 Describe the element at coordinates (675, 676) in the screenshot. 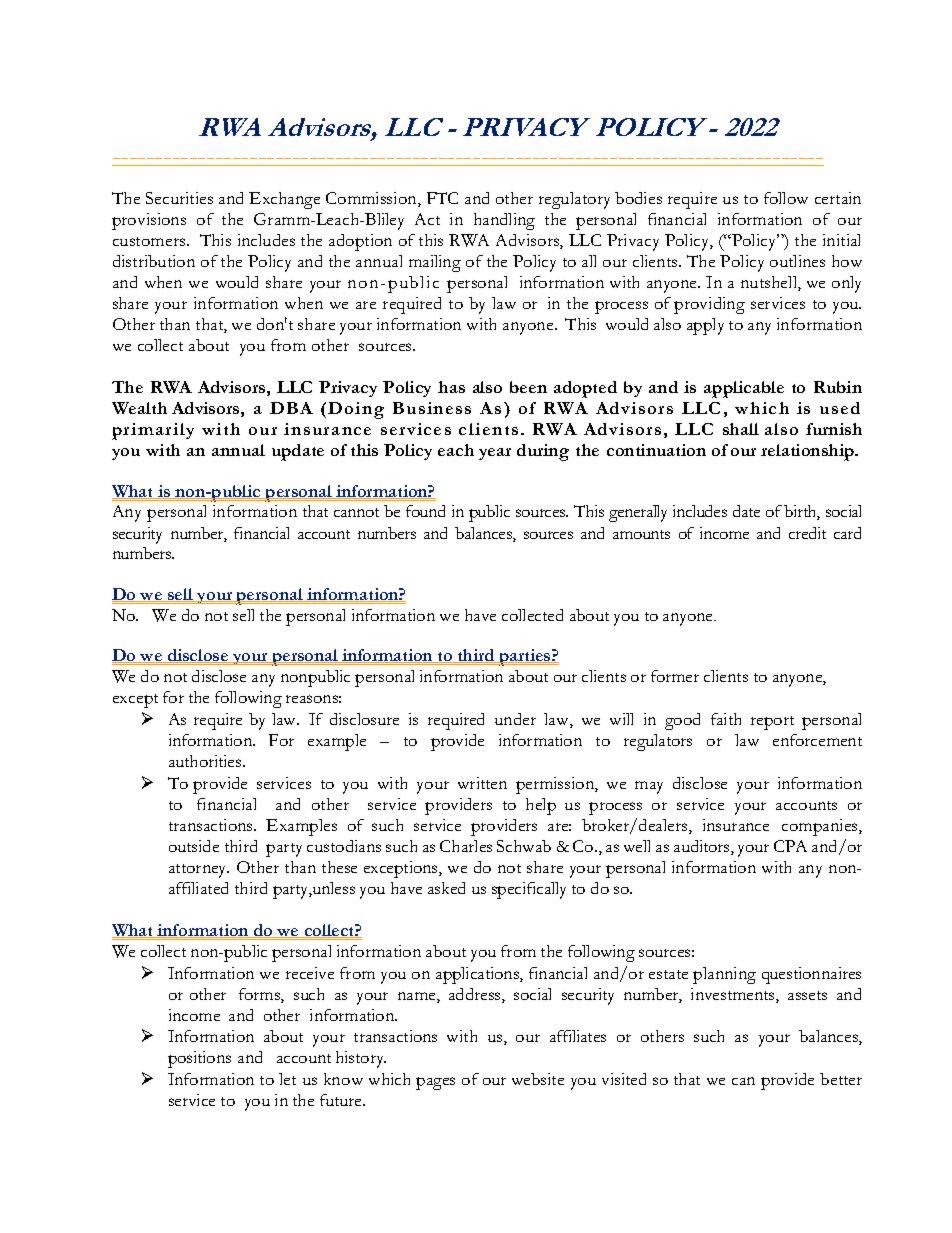

I see `former` at that location.
